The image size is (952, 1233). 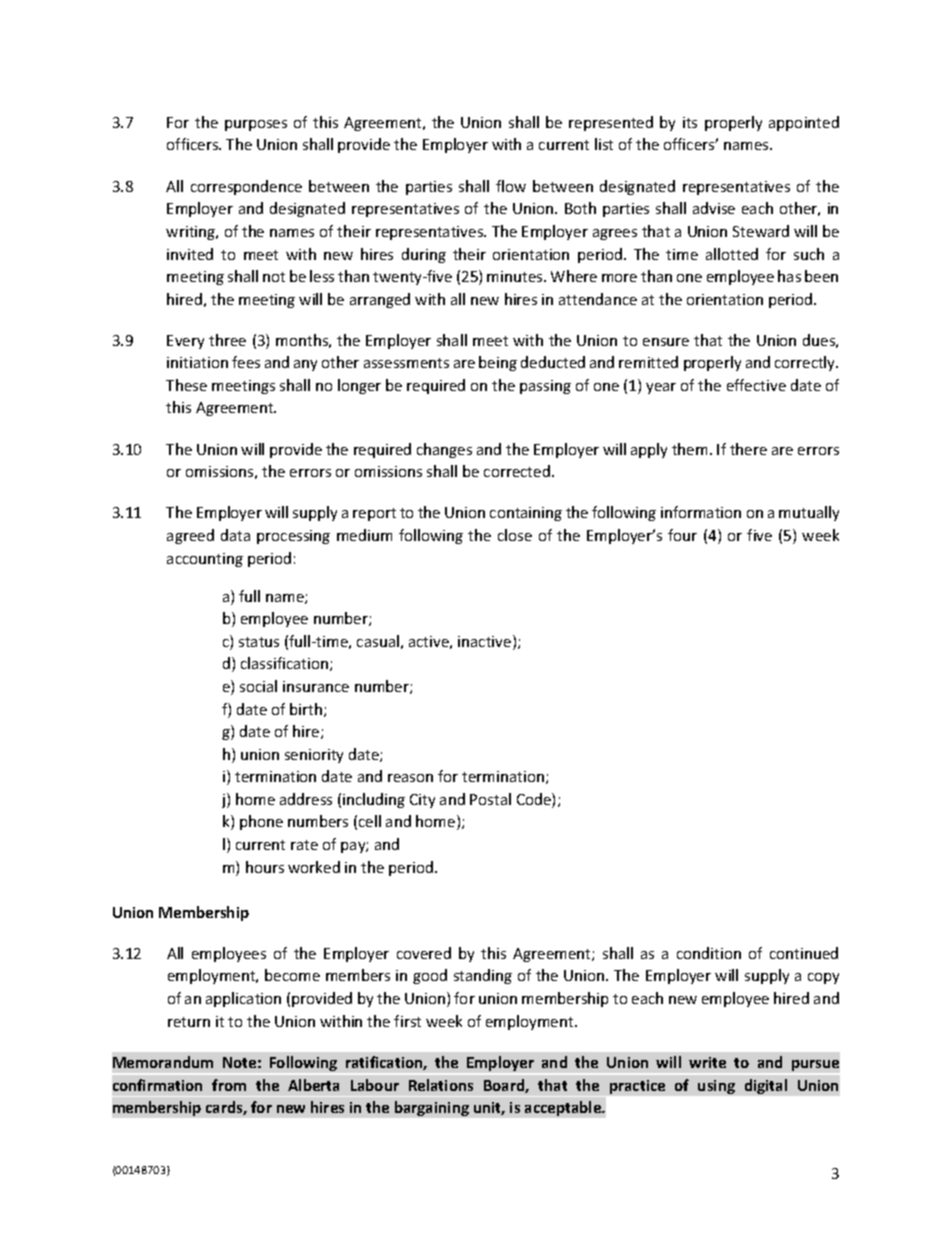 What do you see at coordinates (229, 1085) in the page?
I see `from` at bounding box center [229, 1085].
